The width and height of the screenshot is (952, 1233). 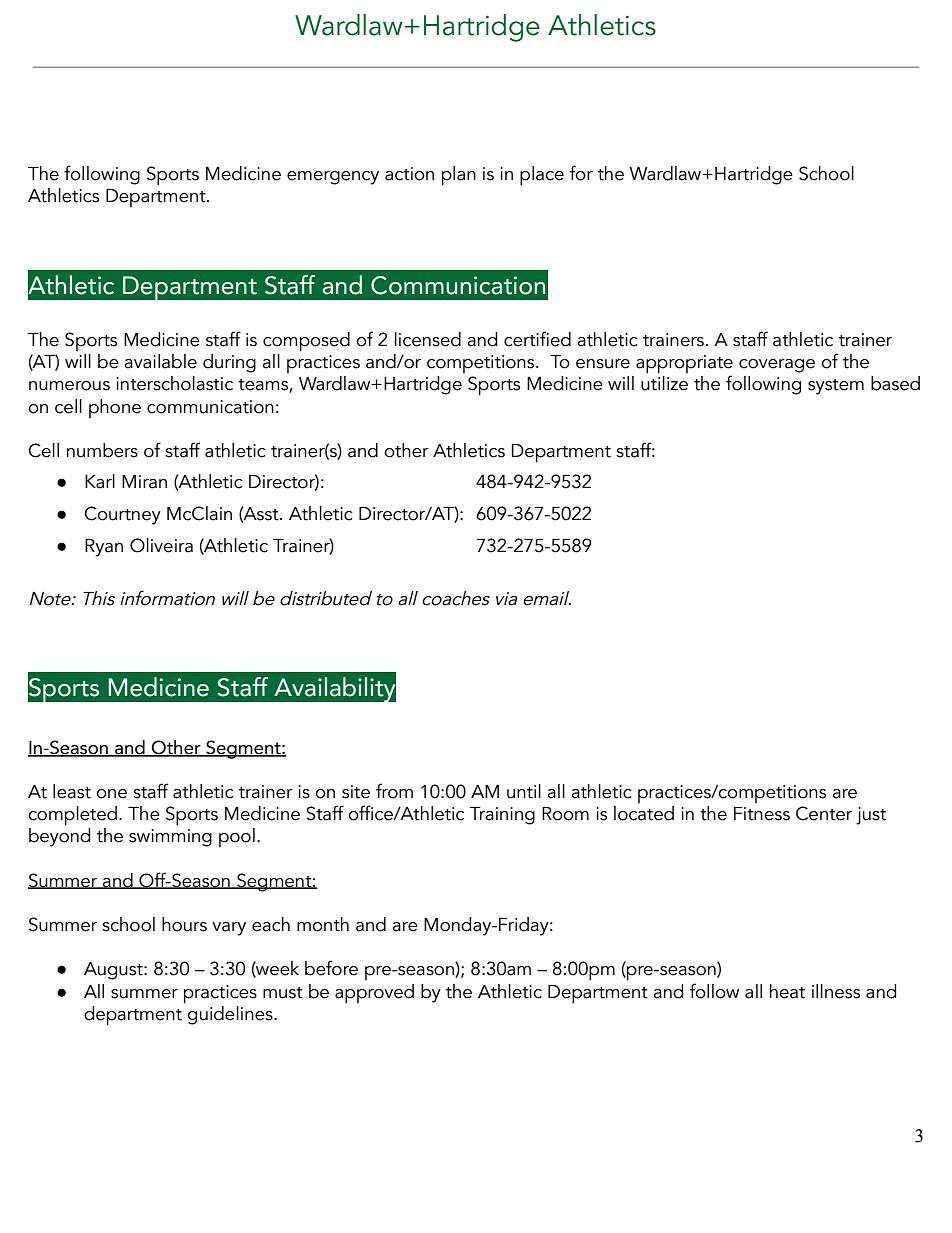 I want to click on until, so click(x=524, y=791).
